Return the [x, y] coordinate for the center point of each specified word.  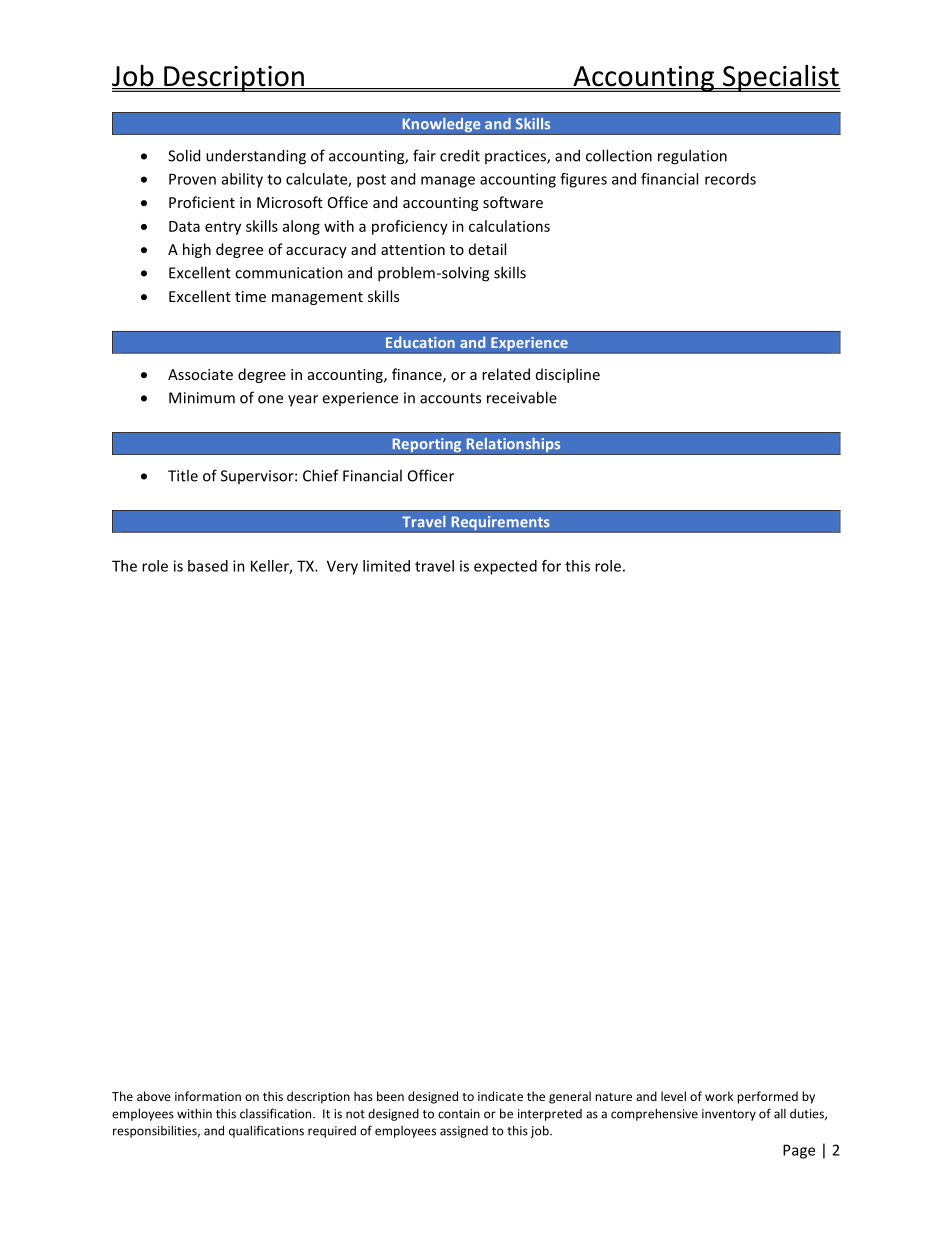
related [506, 374]
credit [460, 155]
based [208, 566]
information [208, 1096]
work [719, 1096]
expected [505, 567]
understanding [256, 157]
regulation [692, 157]
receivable [522, 397]
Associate [200, 374]
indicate [500, 1096]
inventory [729, 1115]
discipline [568, 375]
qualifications [266, 1131]
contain [459, 1114]
